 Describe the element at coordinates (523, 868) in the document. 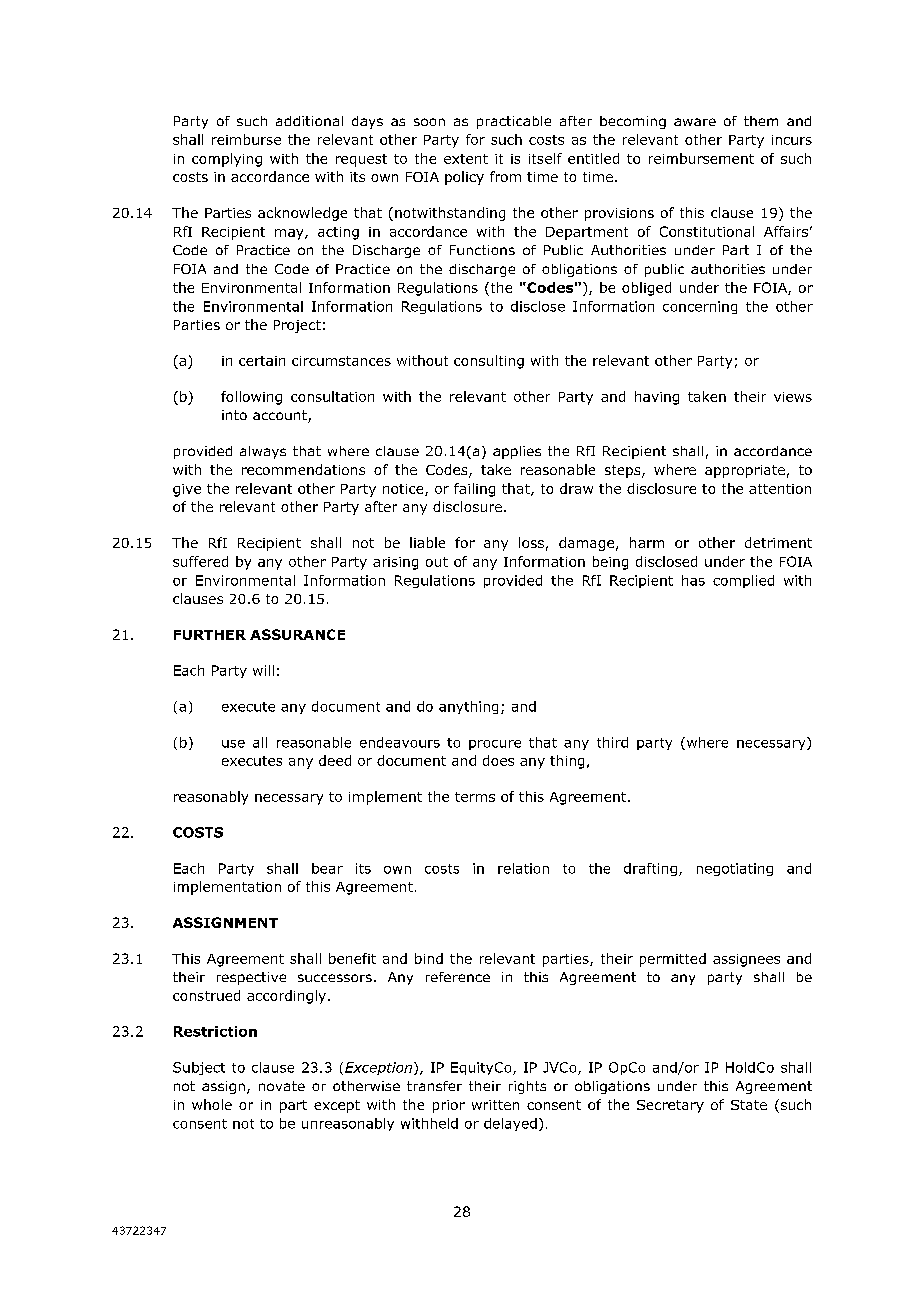

I see `relation` at that location.
